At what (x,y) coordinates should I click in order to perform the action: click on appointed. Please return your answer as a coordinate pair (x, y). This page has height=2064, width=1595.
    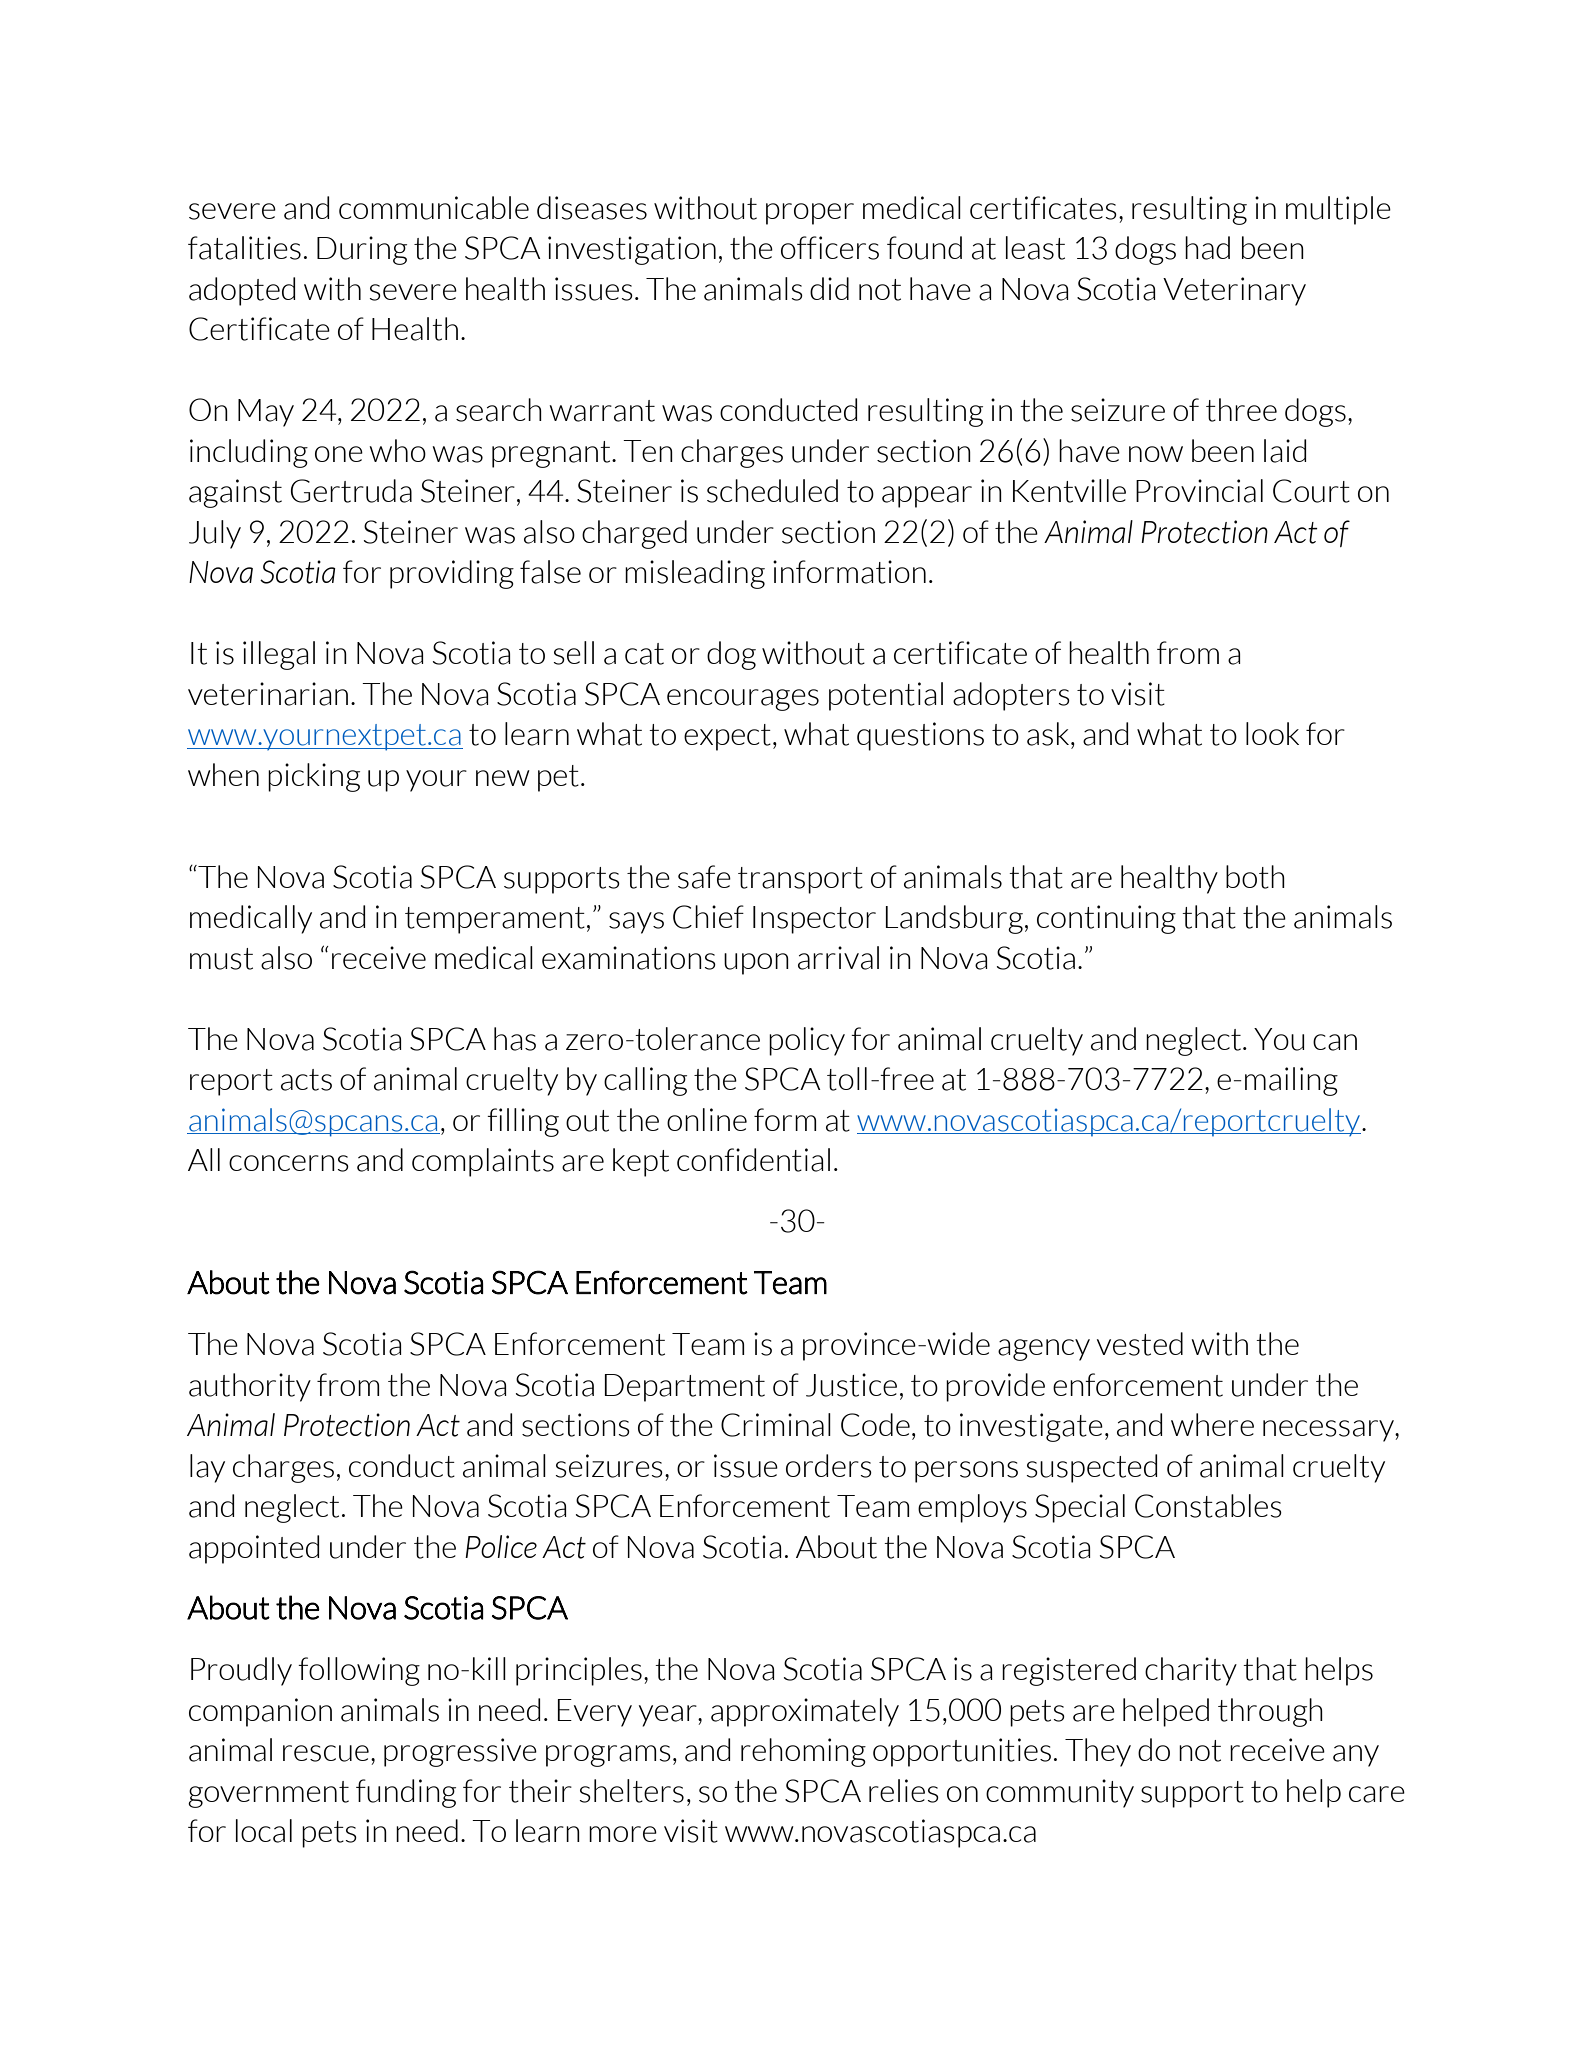
    Looking at the image, I should click on (254, 1549).
